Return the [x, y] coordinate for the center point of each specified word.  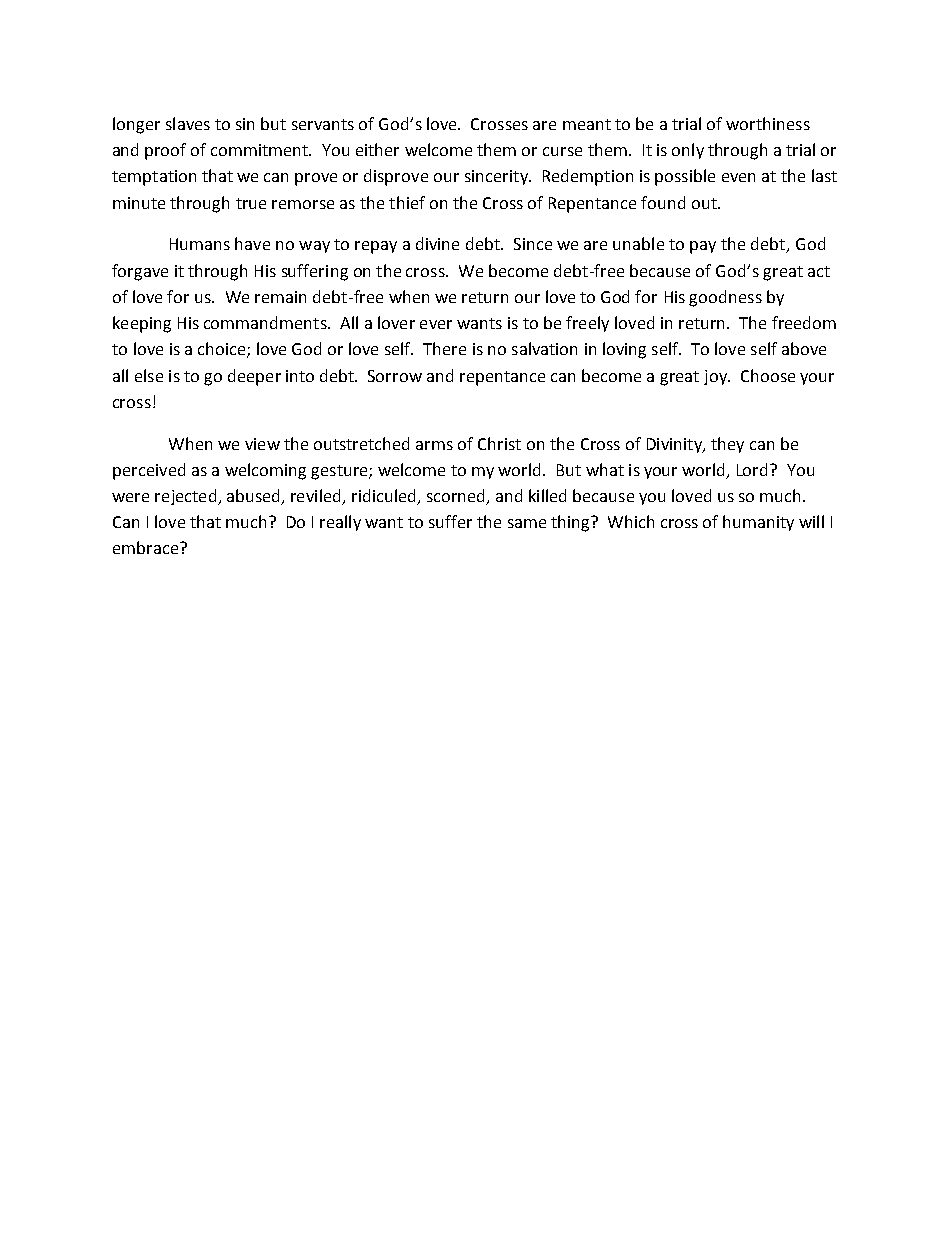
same [527, 523]
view [262, 444]
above [804, 348]
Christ [499, 443]
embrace [145, 547]
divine [437, 243]
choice [223, 350]
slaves [188, 123]
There [444, 348]
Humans [200, 244]
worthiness [768, 123]
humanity [758, 523]
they [727, 445]
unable [638, 243]
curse [562, 151]
